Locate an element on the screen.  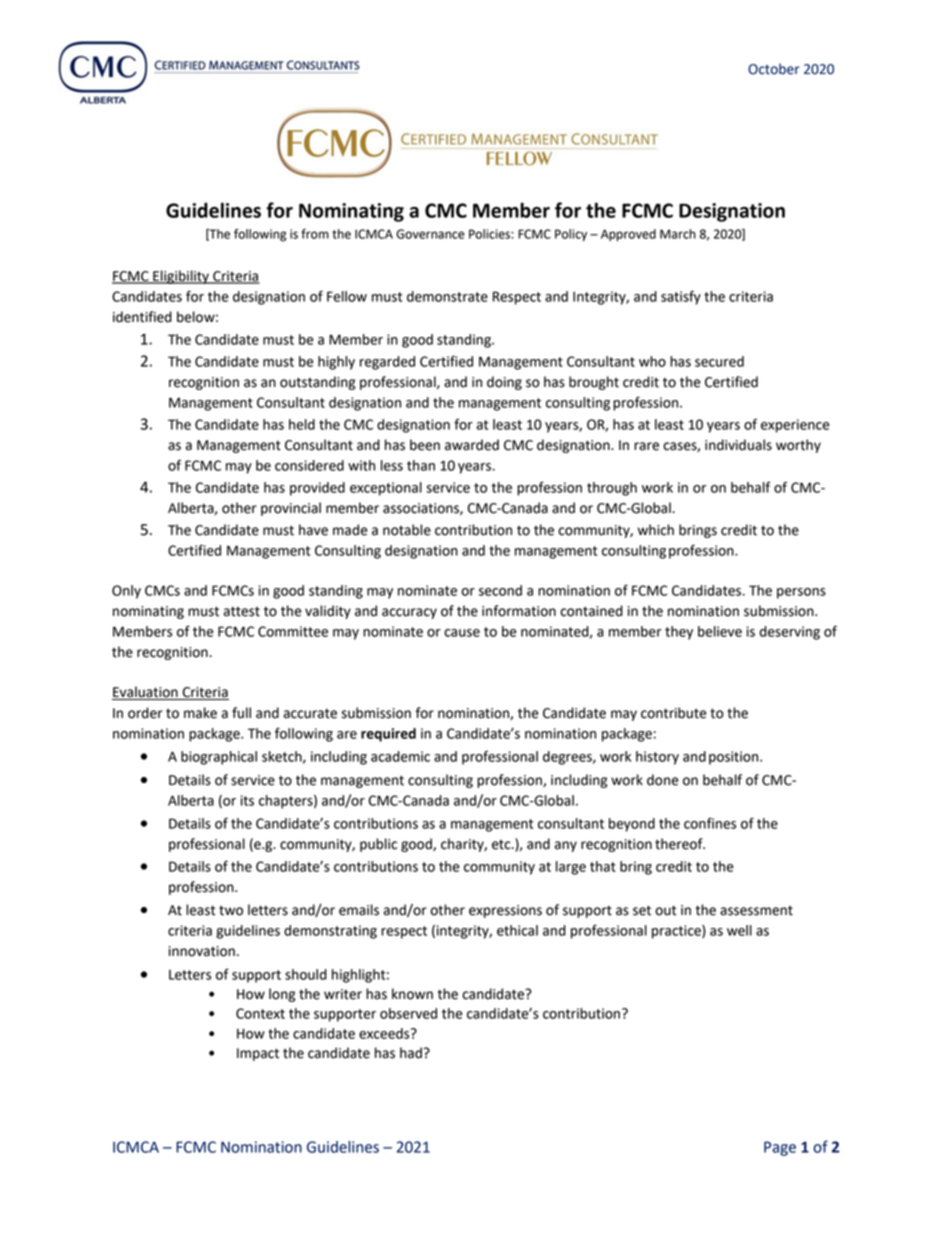
October is located at coordinates (774, 69).
